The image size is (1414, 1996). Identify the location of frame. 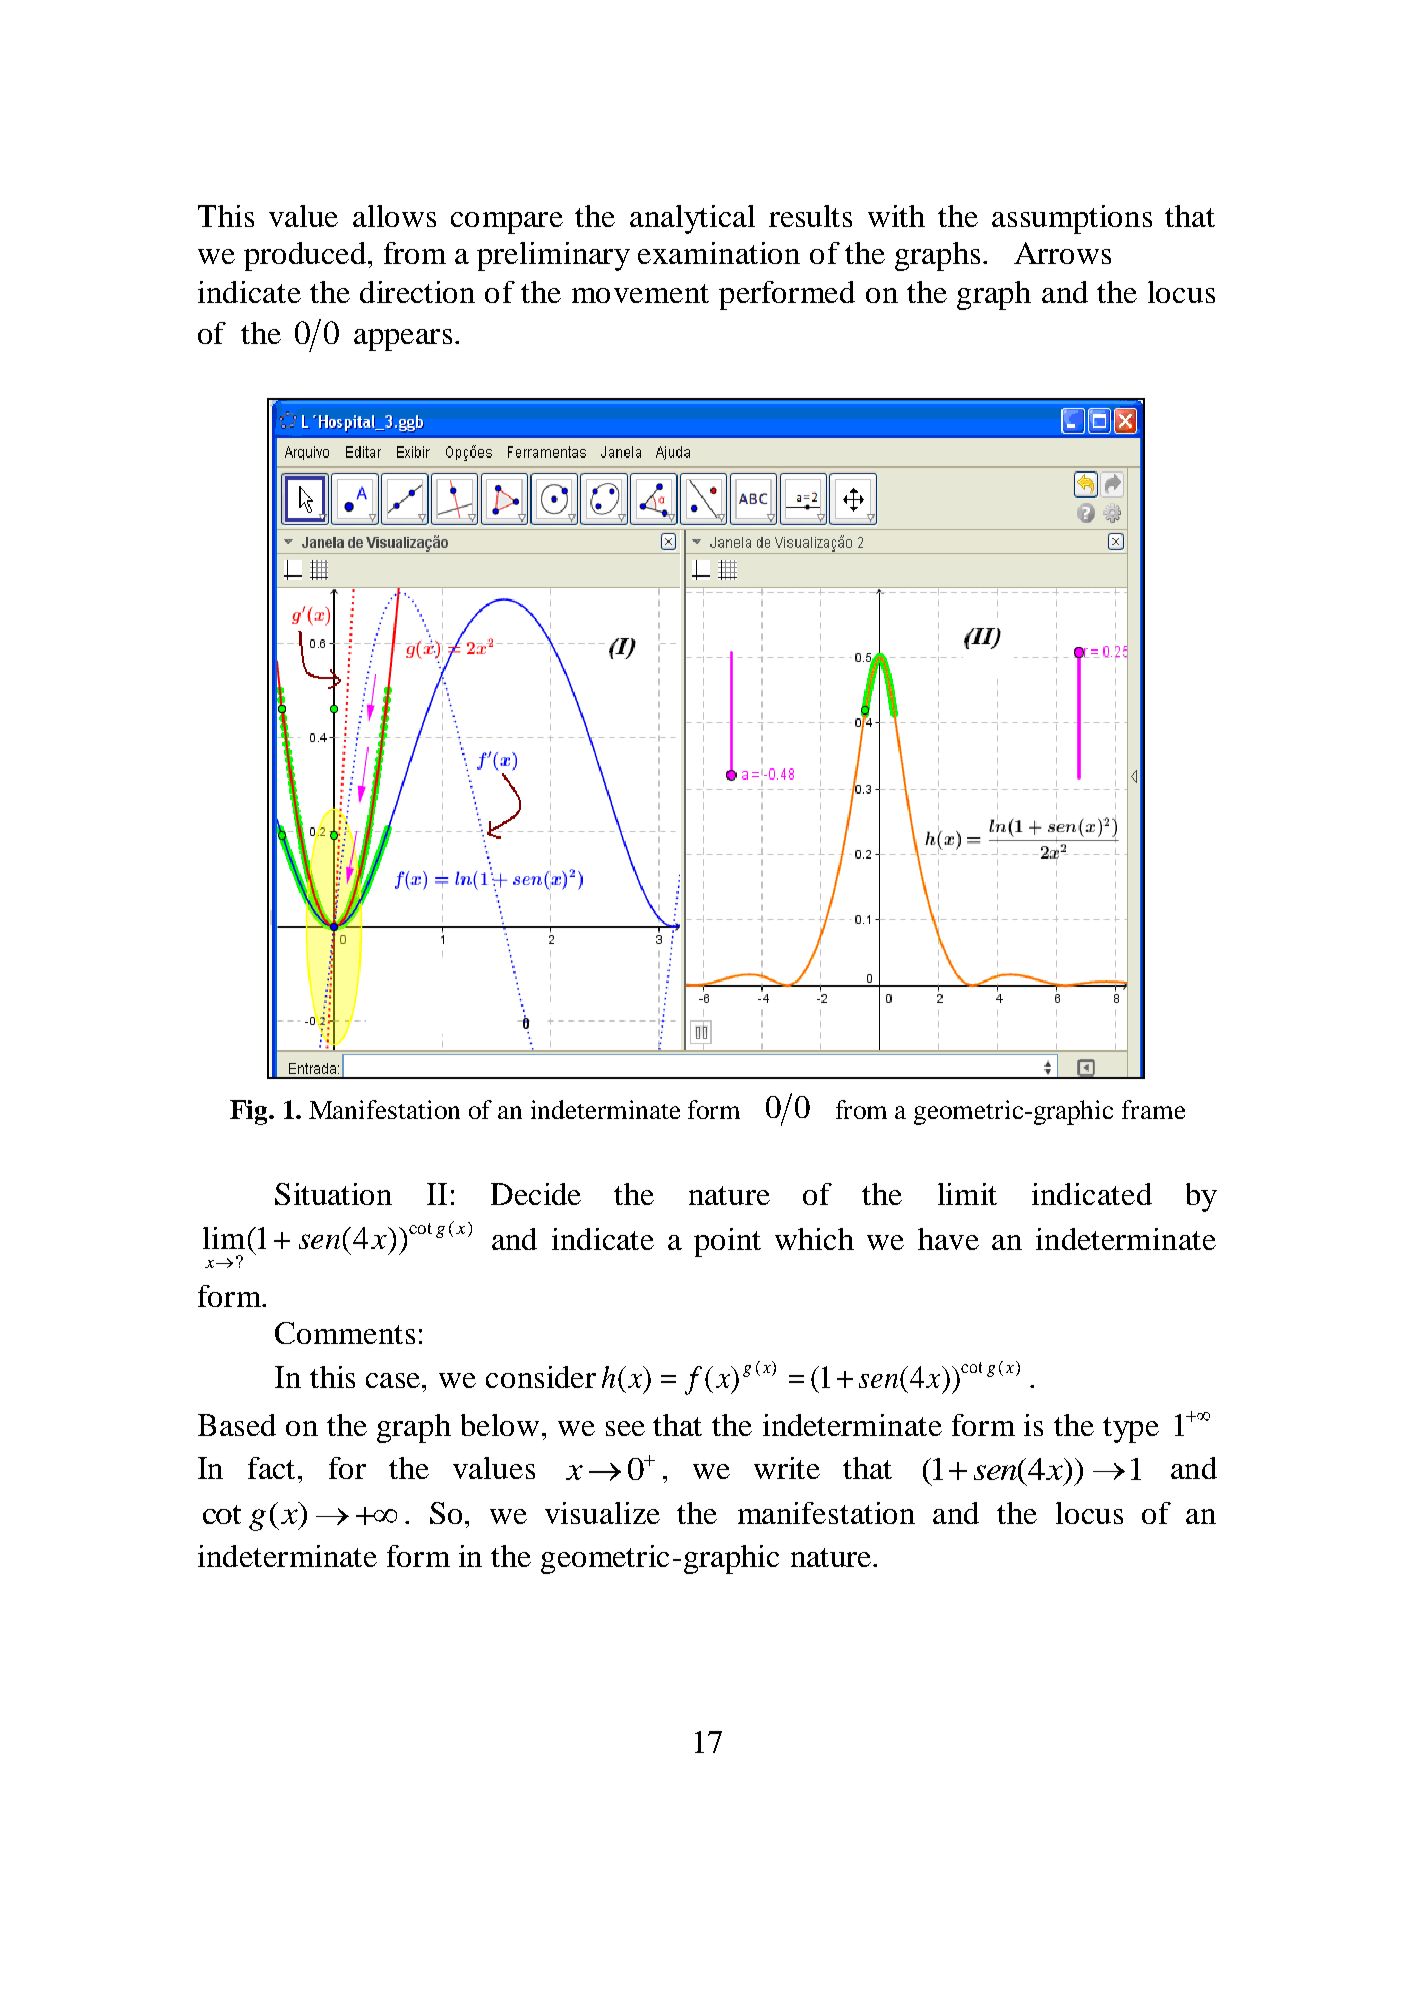
(1153, 1109).
